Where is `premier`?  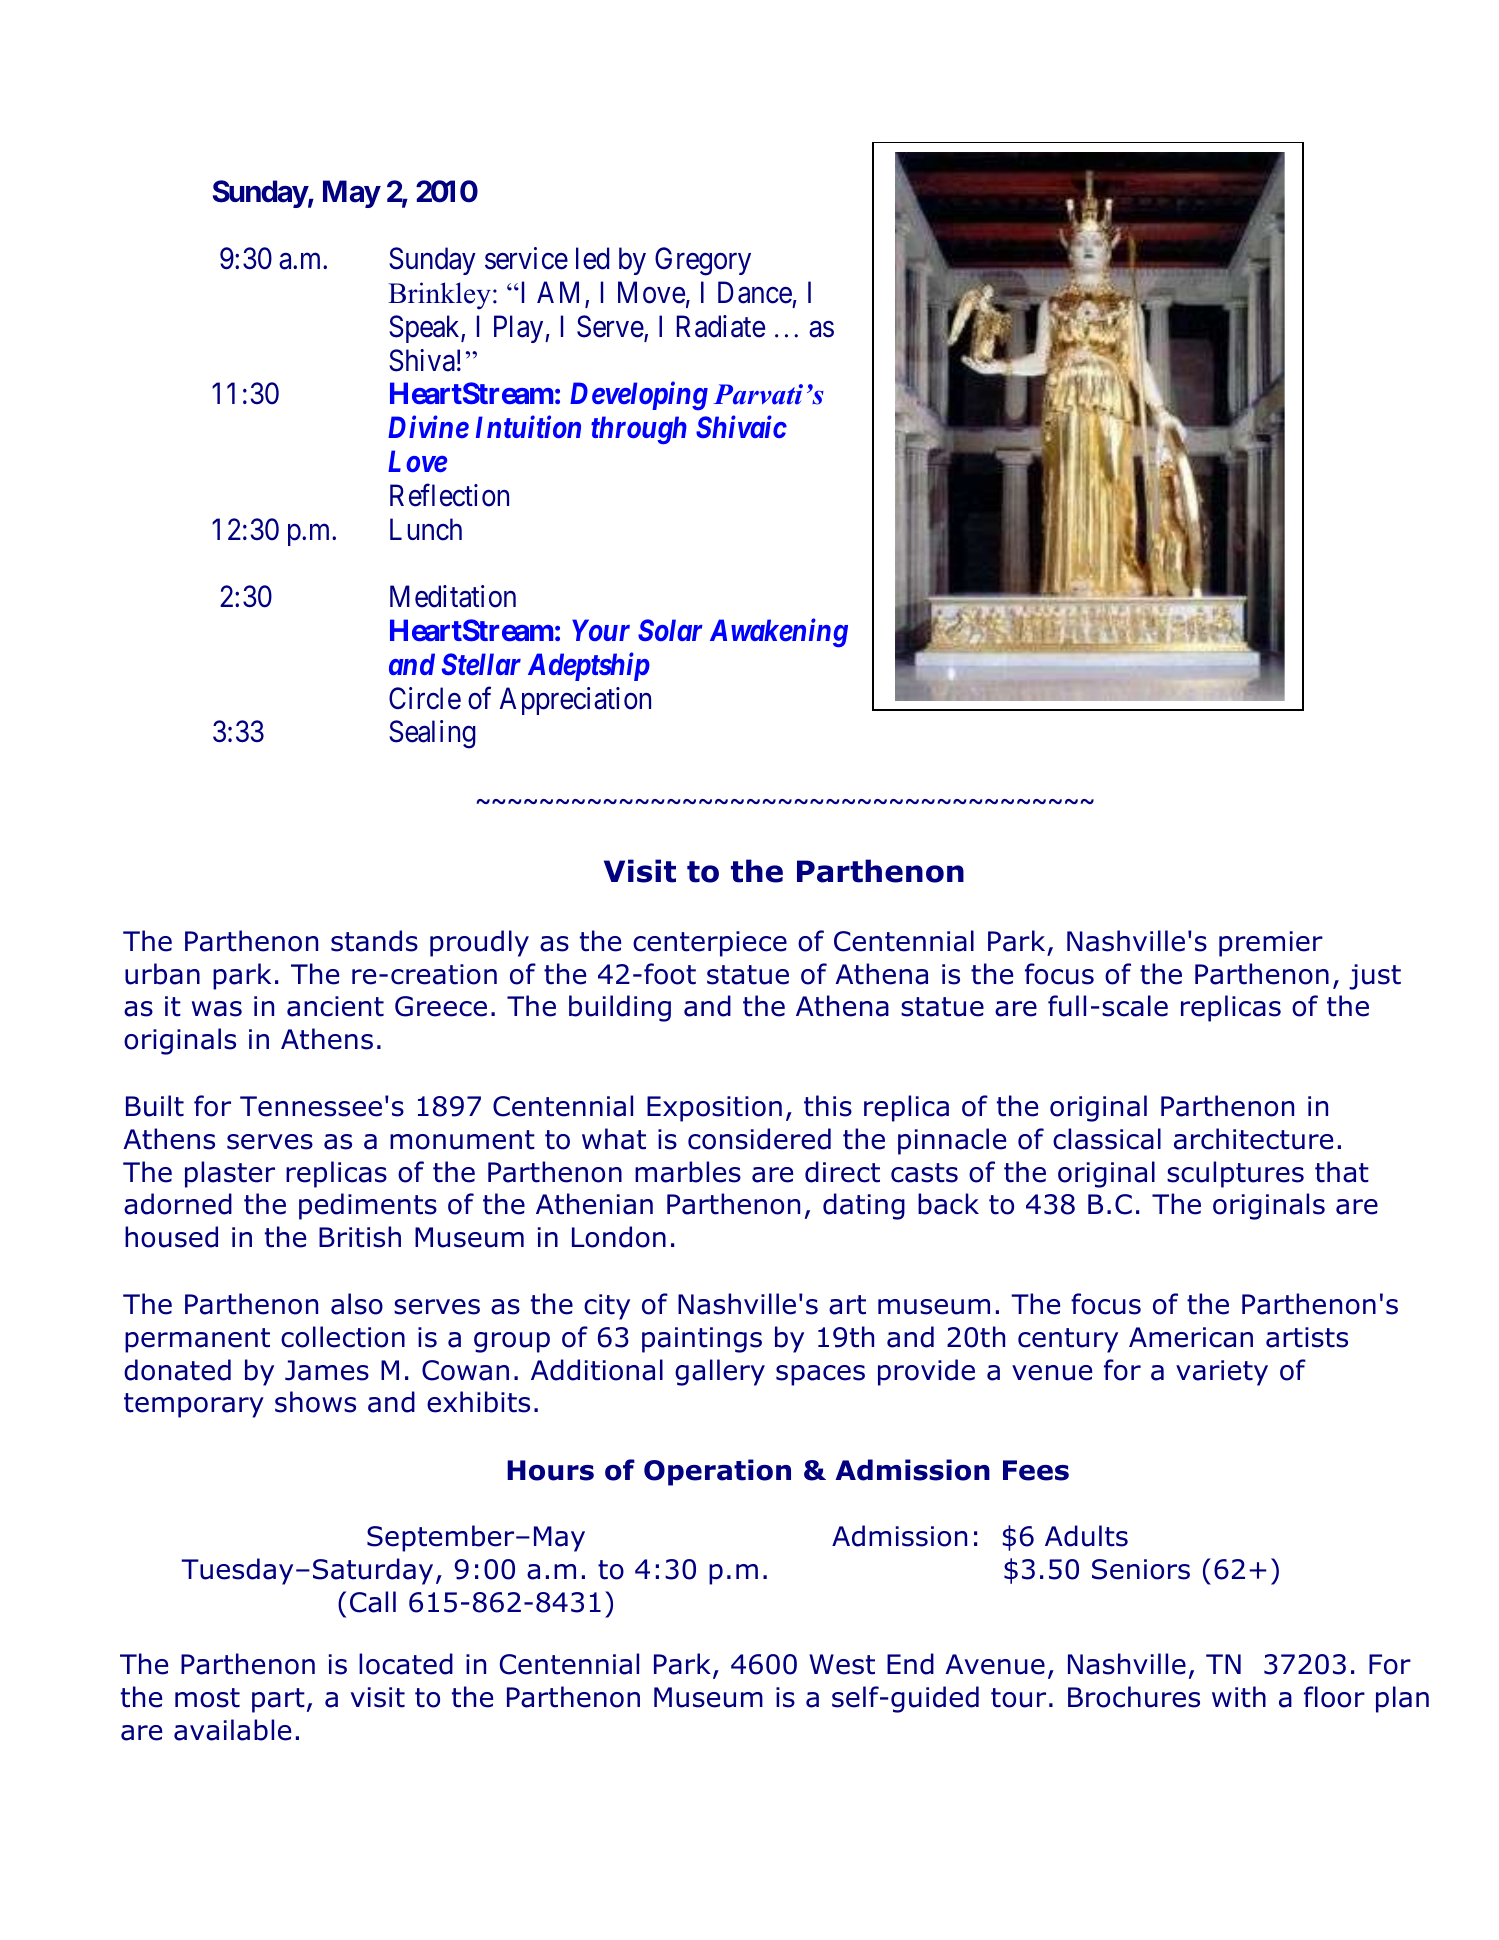
premier is located at coordinates (1271, 944).
